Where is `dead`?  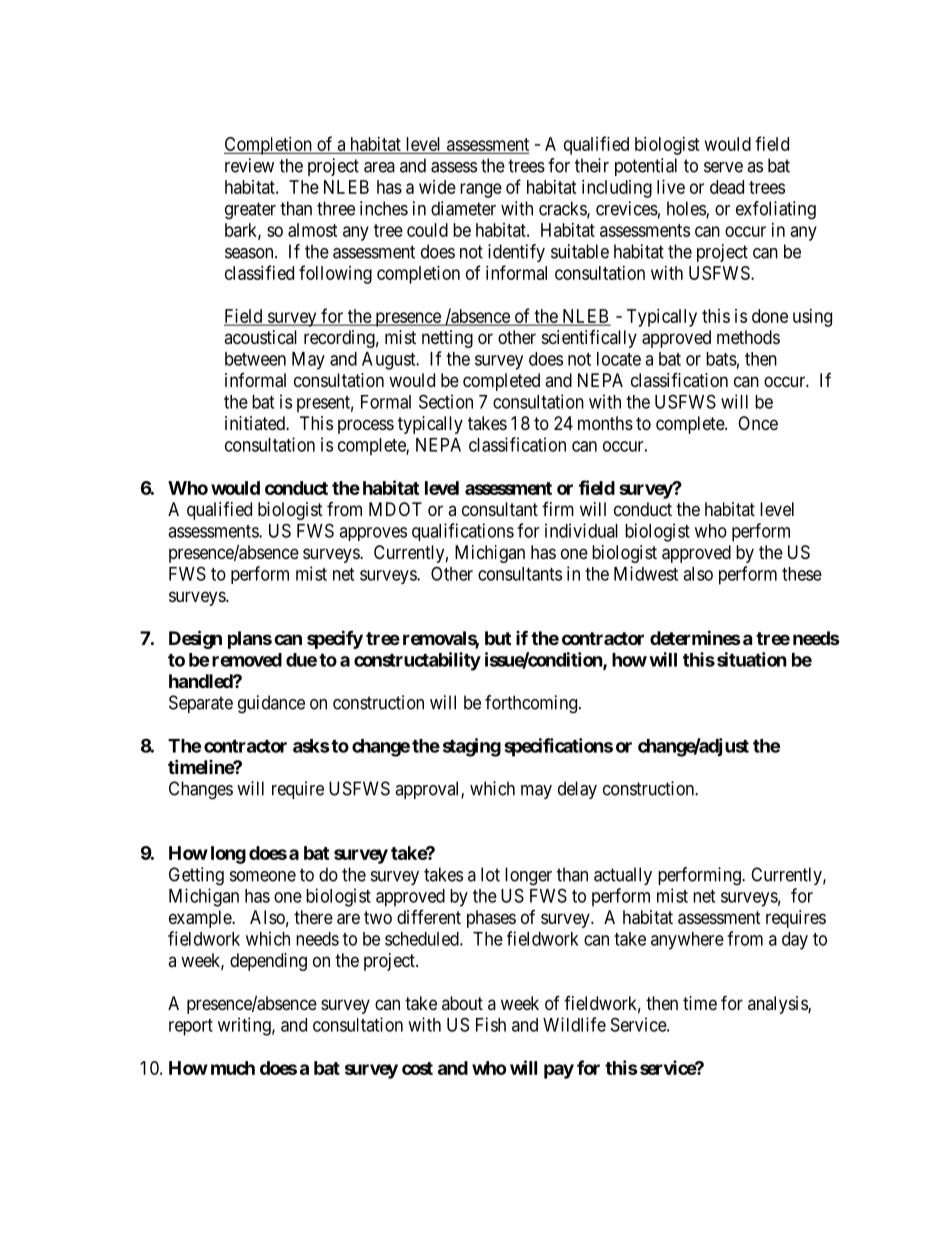 dead is located at coordinates (727, 187).
